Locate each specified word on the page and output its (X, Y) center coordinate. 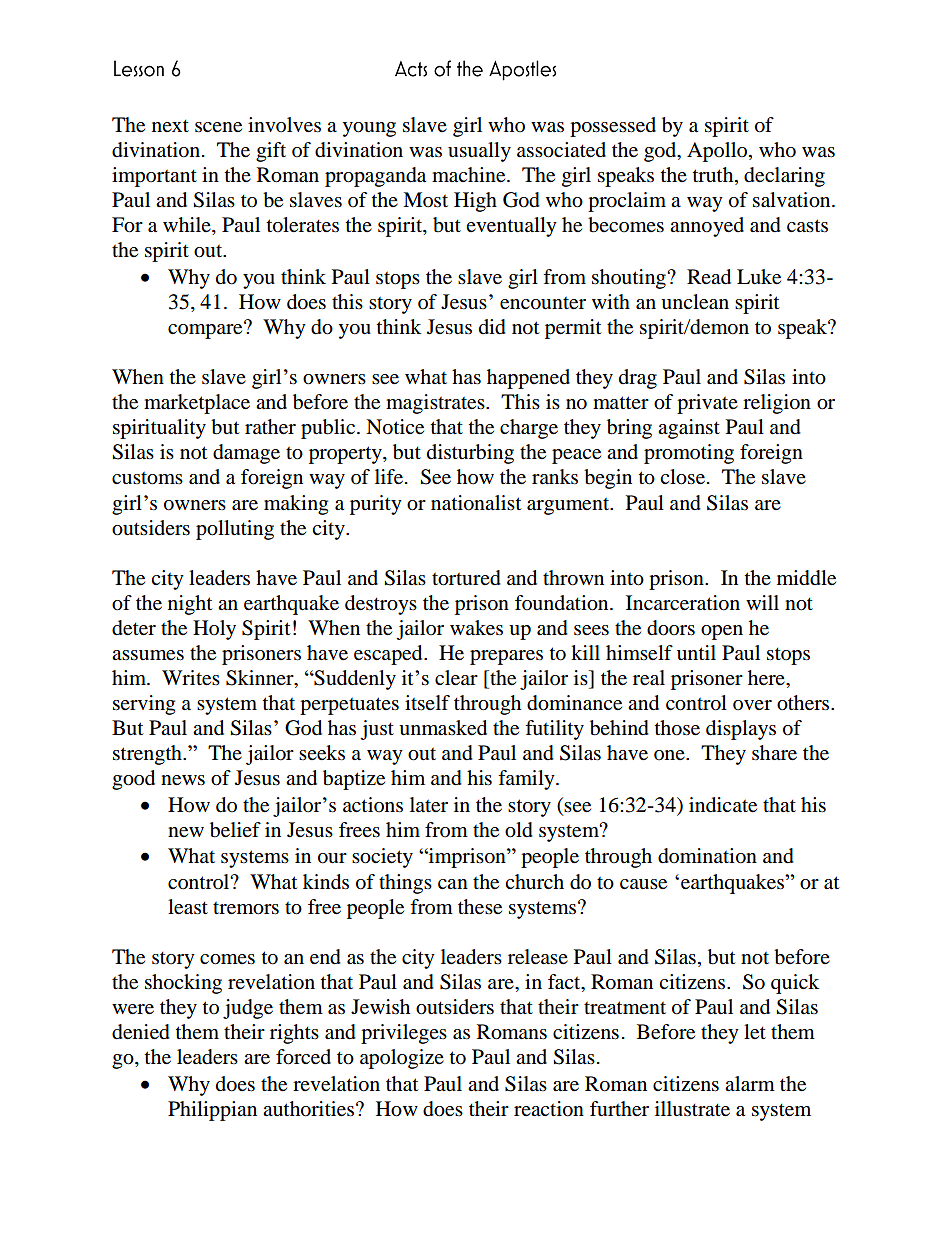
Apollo (718, 152)
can (453, 884)
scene (218, 127)
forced (303, 1057)
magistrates (436, 404)
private (707, 404)
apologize (402, 1059)
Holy (214, 630)
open (722, 632)
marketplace (197, 404)
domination (707, 856)
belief (235, 830)
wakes (476, 628)
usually (479, 152)
